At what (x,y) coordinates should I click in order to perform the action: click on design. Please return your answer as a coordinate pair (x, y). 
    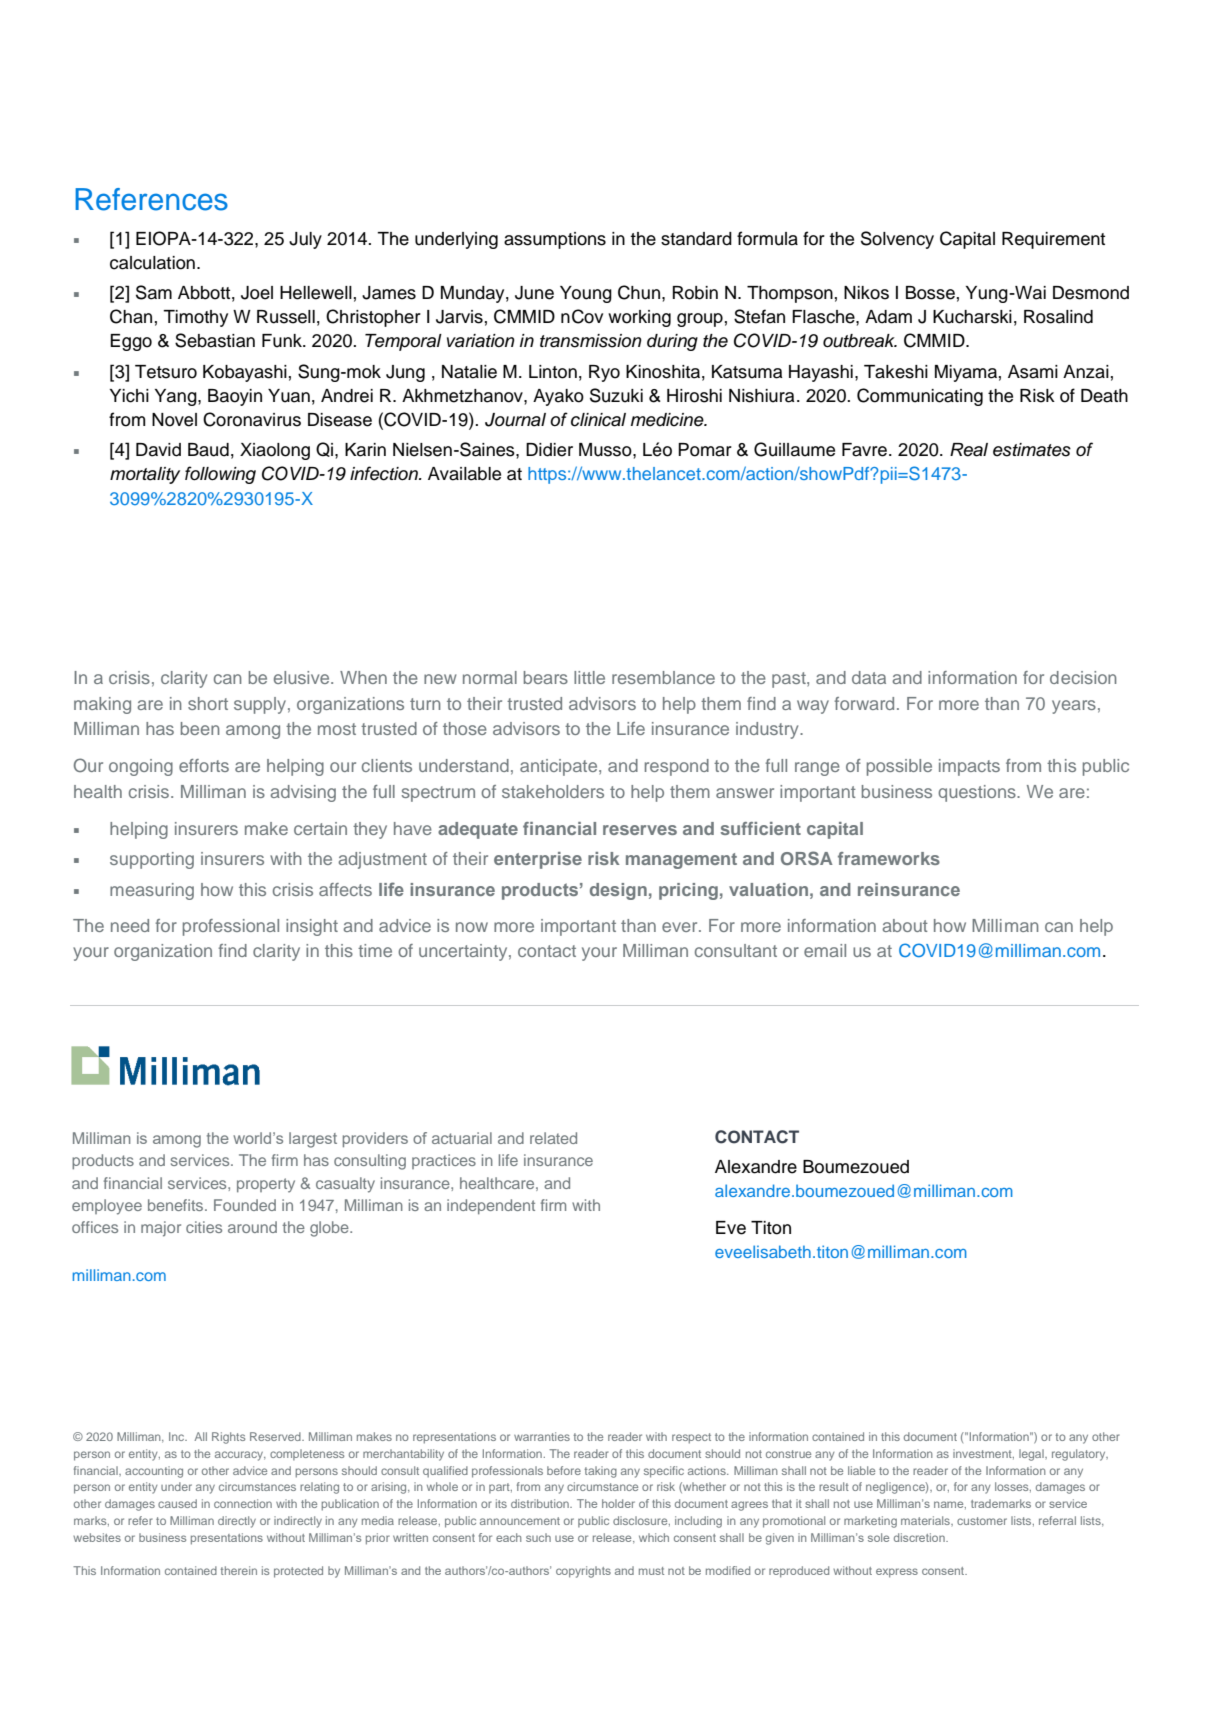
    Looking at the image, I should click on (618, 891).
